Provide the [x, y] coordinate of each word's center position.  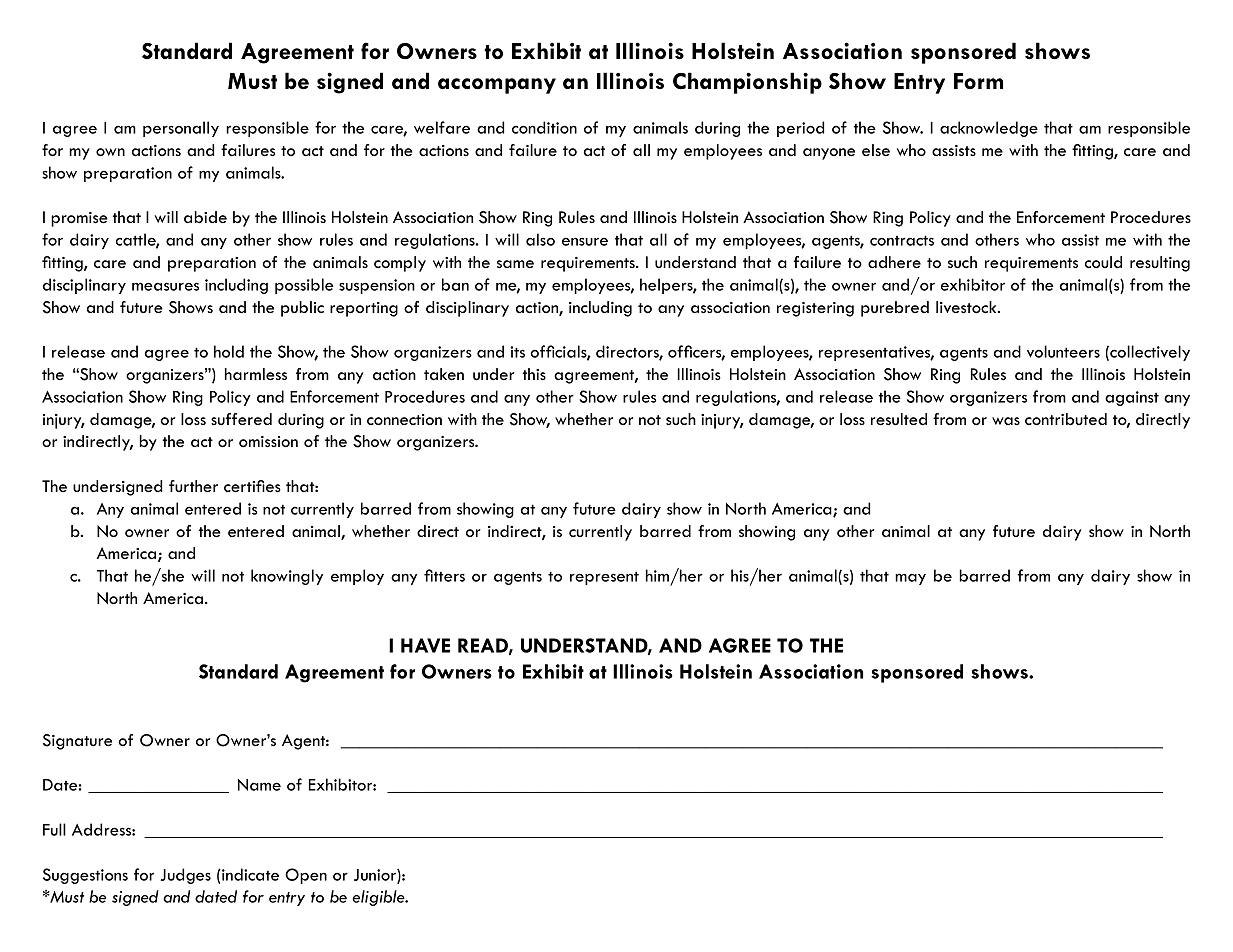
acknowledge [989, 129]
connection [404, 419]
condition [544, 127]
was [1006, 421]
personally [181, 129]
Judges [185, 876]
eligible [380, 898]
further [193, 486]
